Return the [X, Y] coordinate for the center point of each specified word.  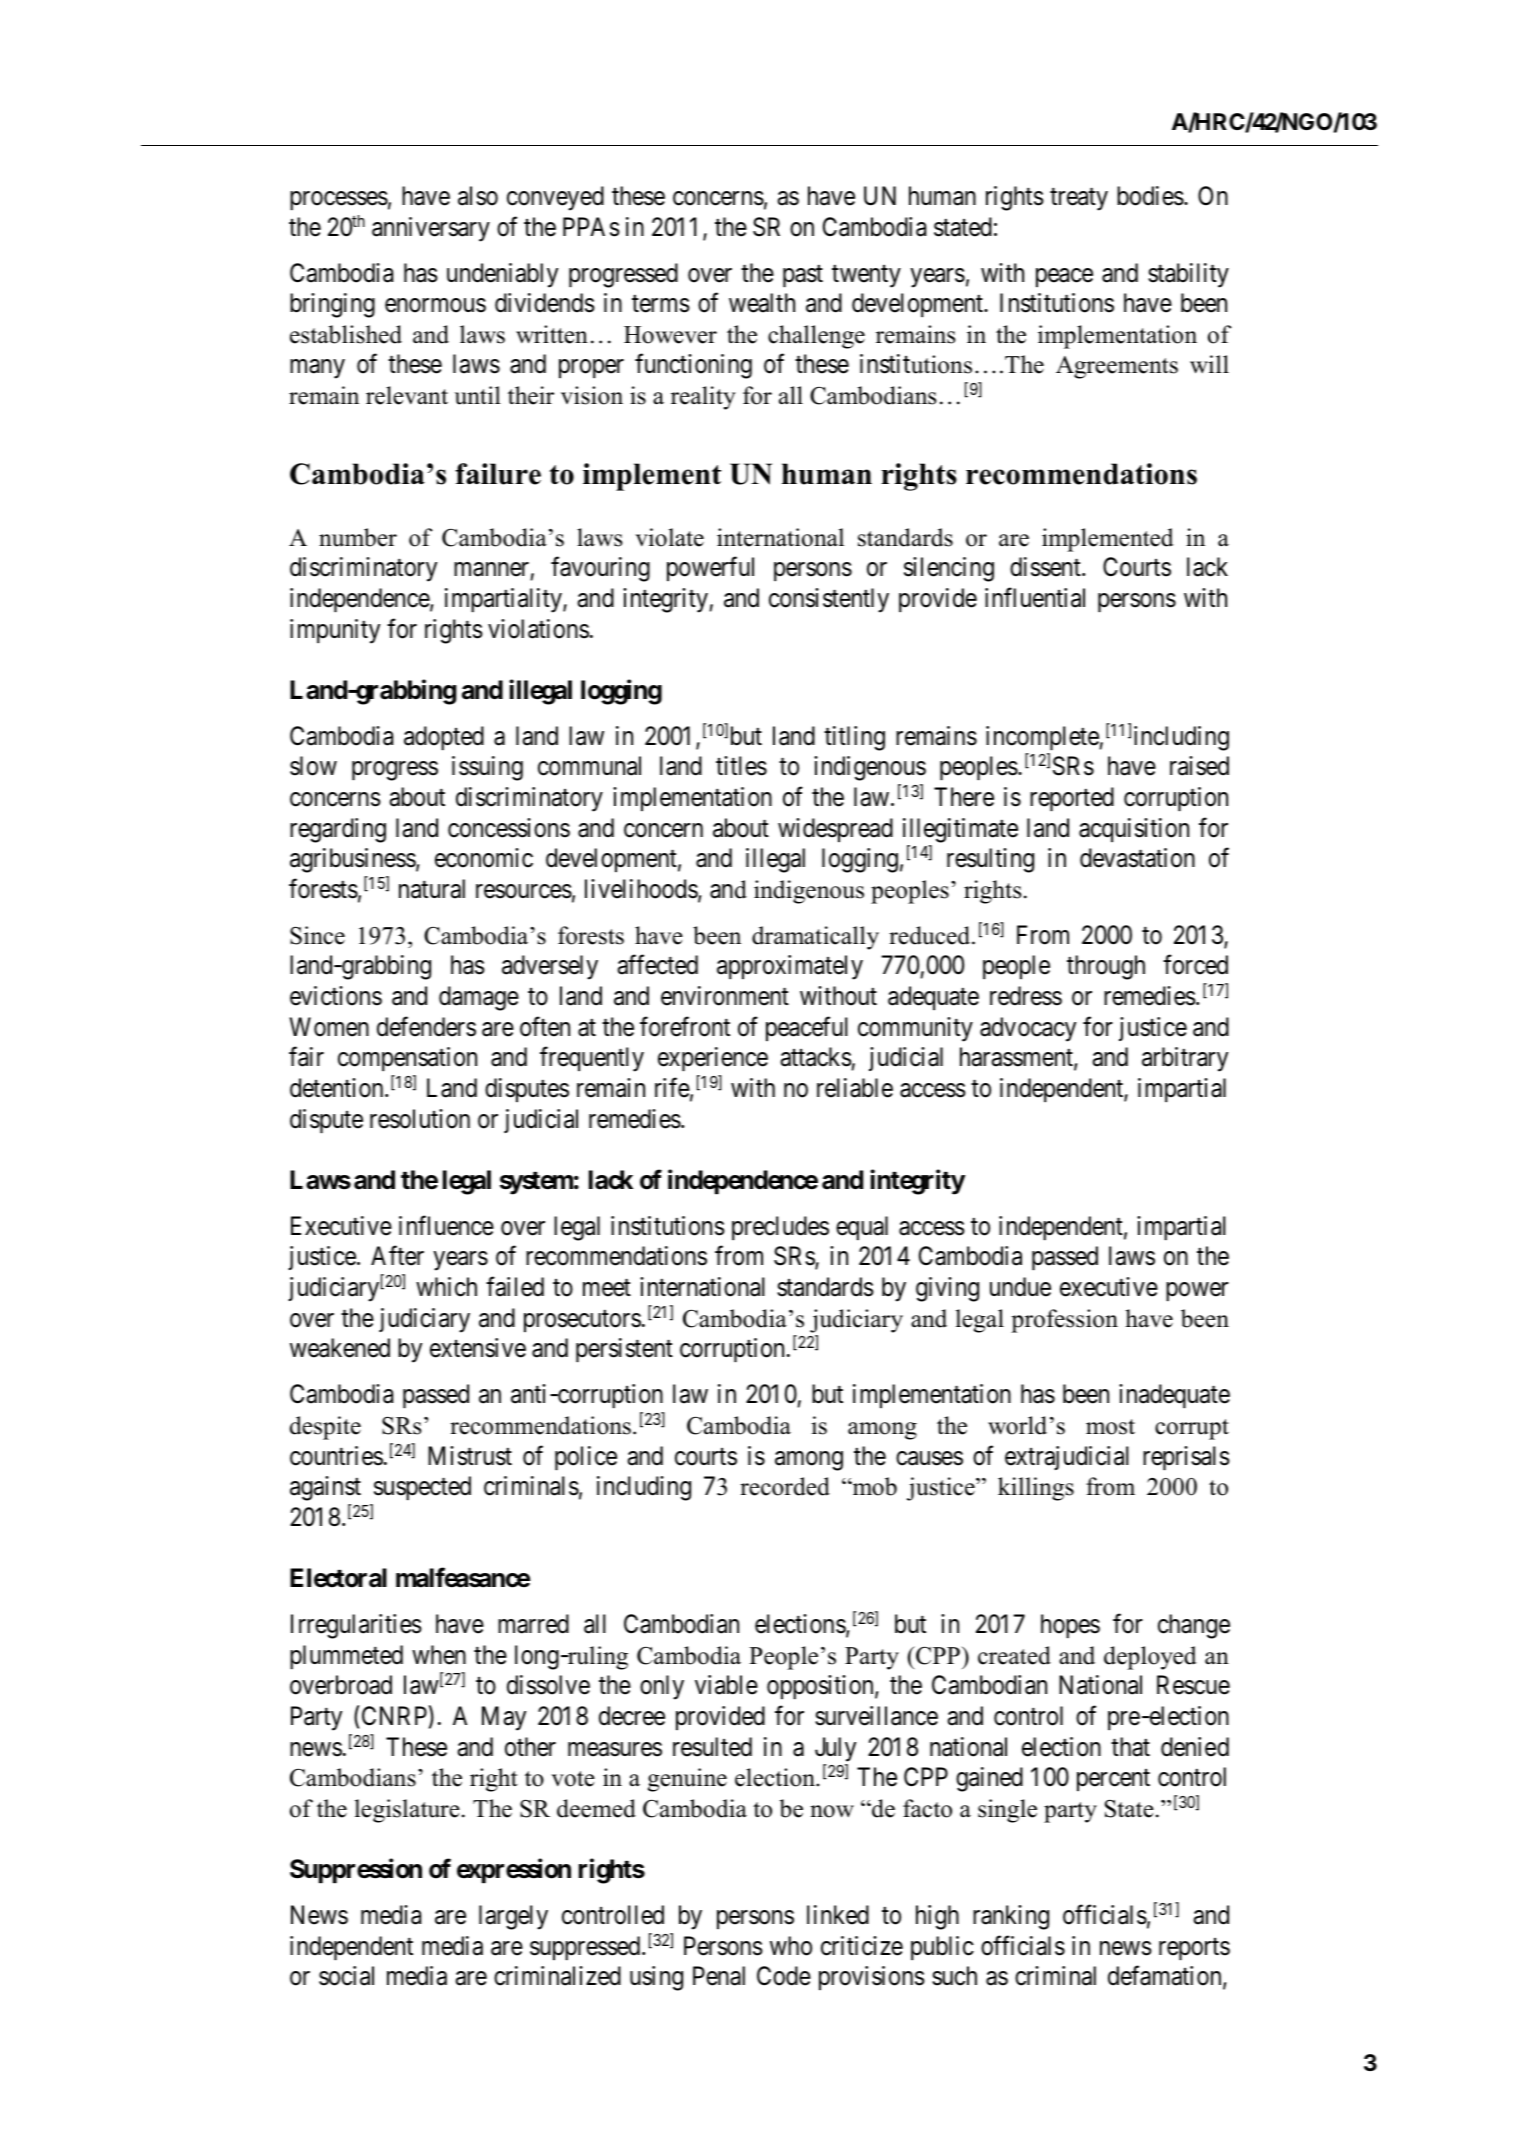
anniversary [431, 229]
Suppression [356, 1871]
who [791, 1946]
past [803, 276]
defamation [1166, 1977]
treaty [1079, 199]
